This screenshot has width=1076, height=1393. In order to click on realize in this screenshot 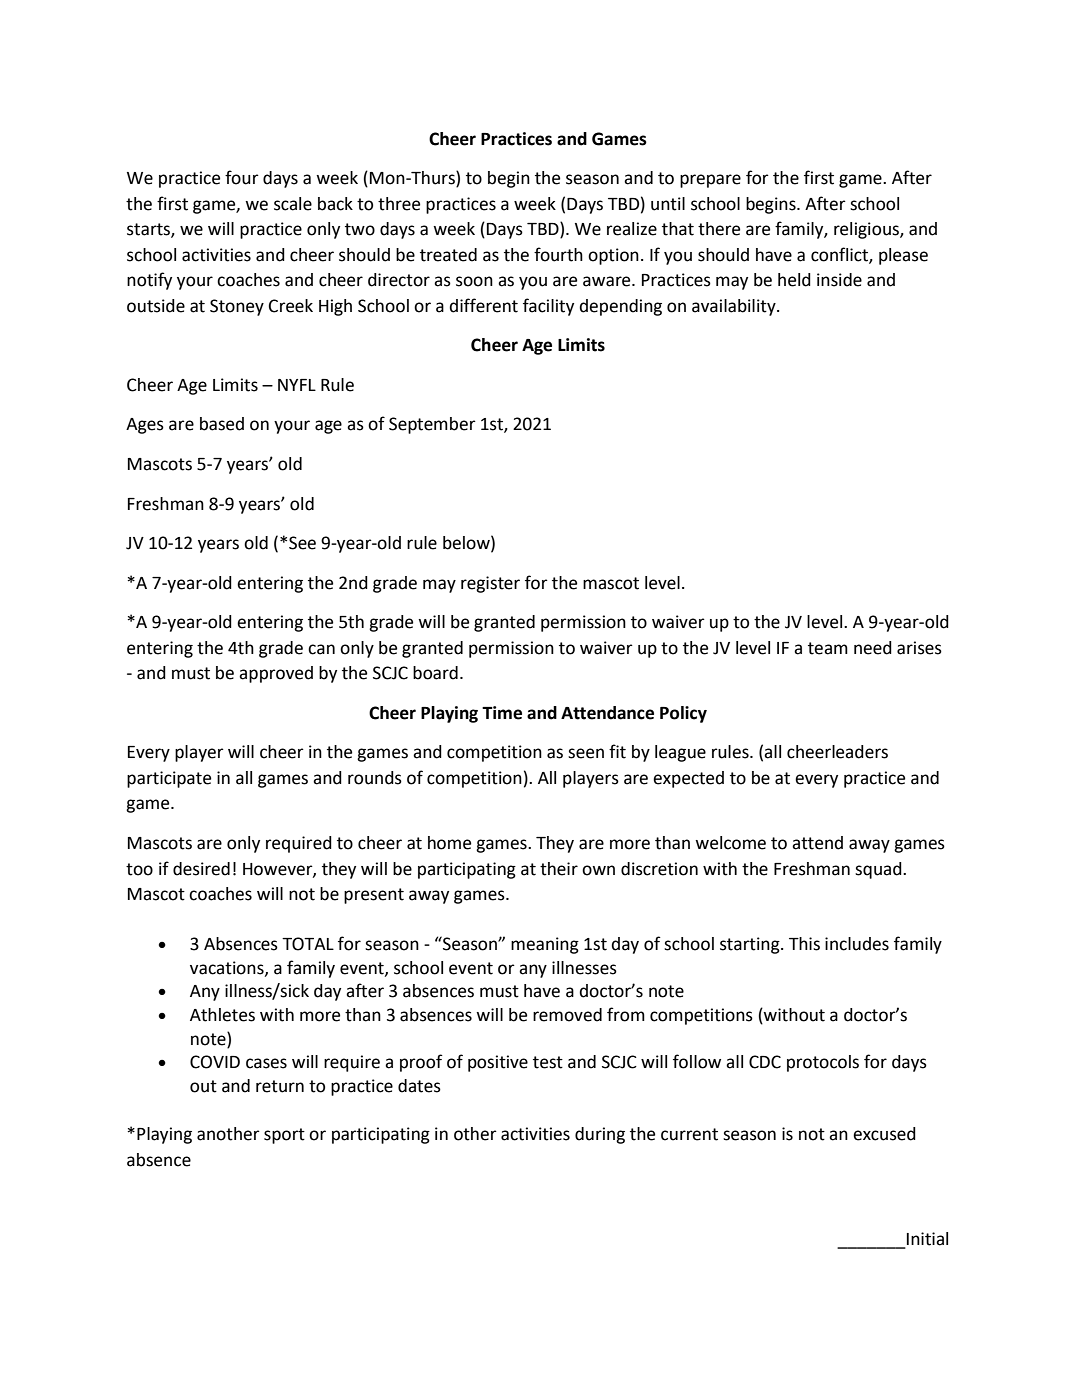, I will do `click(632, 229)`.
